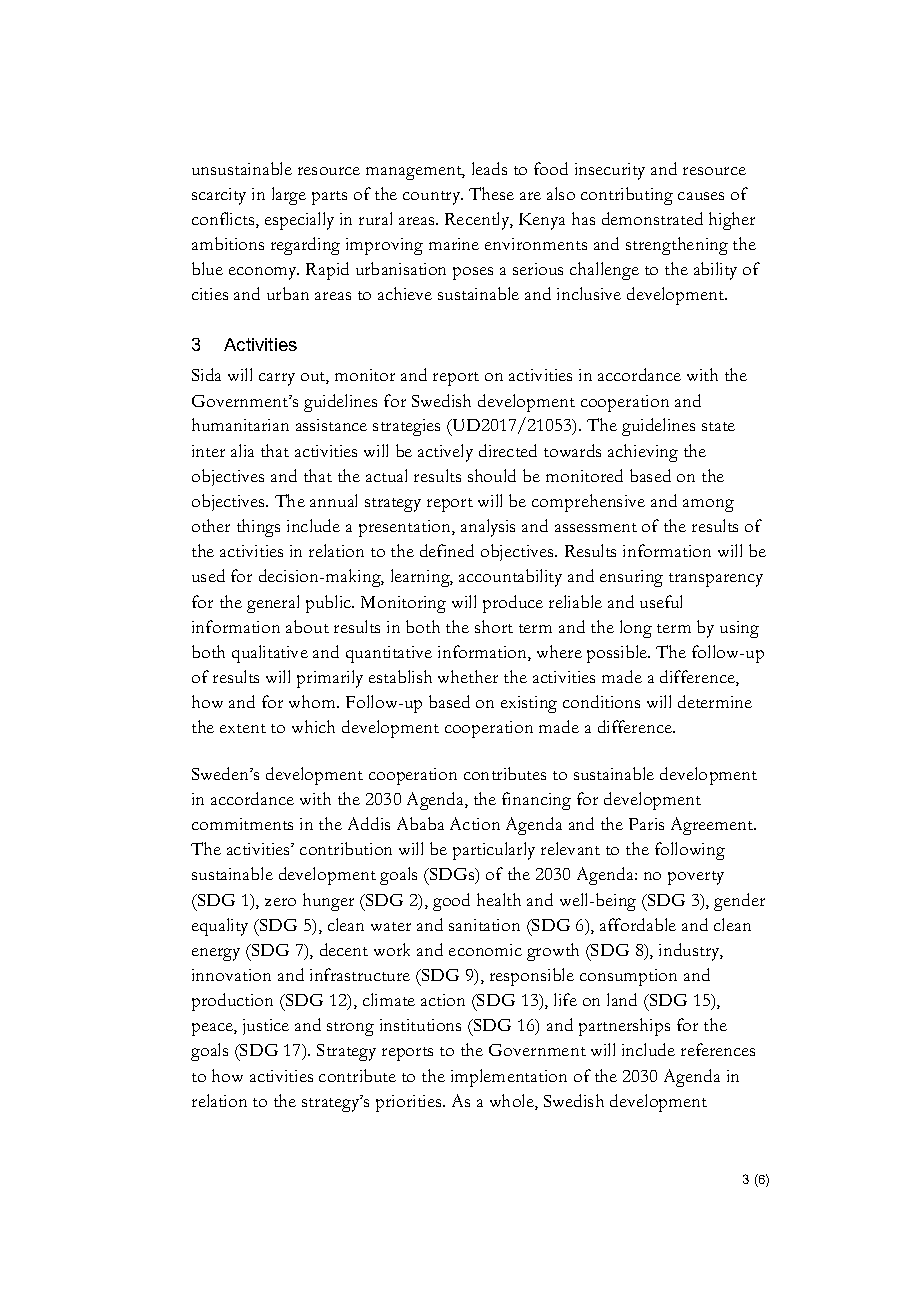  What do you see at coordinates (289, 196) in the image?
I see `large` at bounding box center [289, 196].
